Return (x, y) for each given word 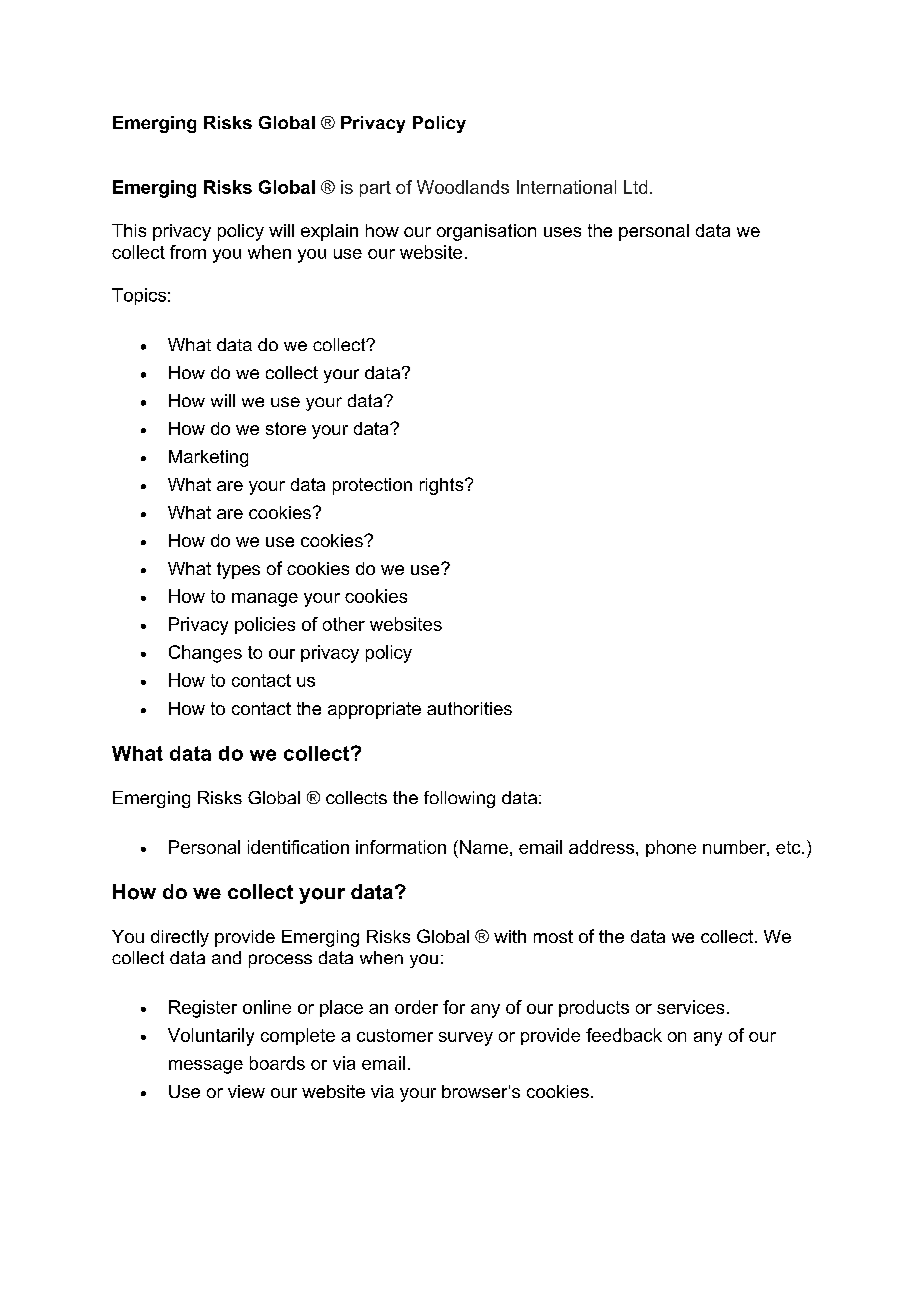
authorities (469, 708)
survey (466, 1039)
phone (671, 848)
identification (298, 847)
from (188, 252)
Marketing (208, 458)
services (690, 1007)
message (206, 1067)
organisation (486, 232)
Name (484, 847)
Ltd (635, 187)
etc (789, 847)
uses (562, 232)
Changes (205, 654)
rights (443, 486)
